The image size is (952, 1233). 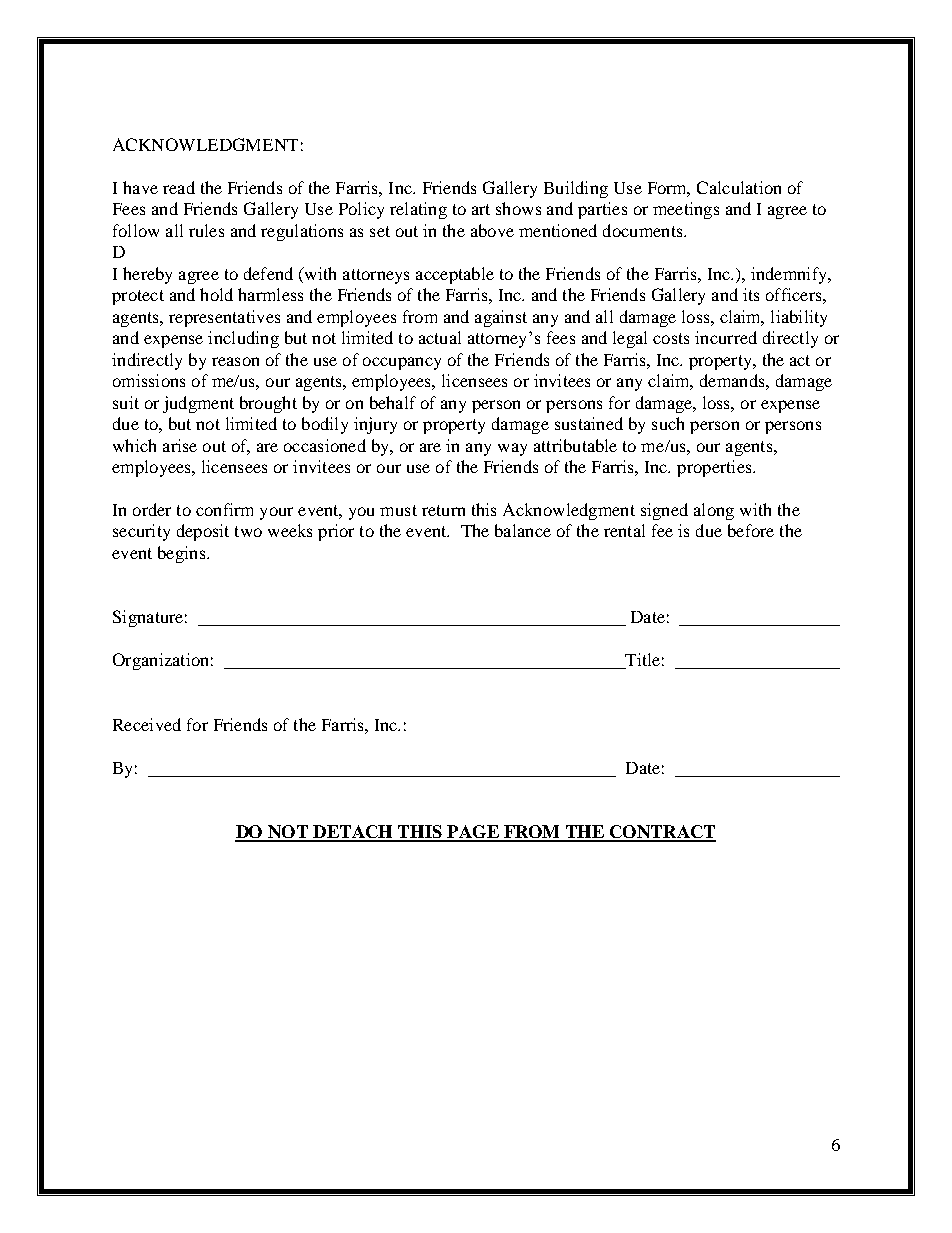 I want to click on relating, so click(x=418, y=210).
